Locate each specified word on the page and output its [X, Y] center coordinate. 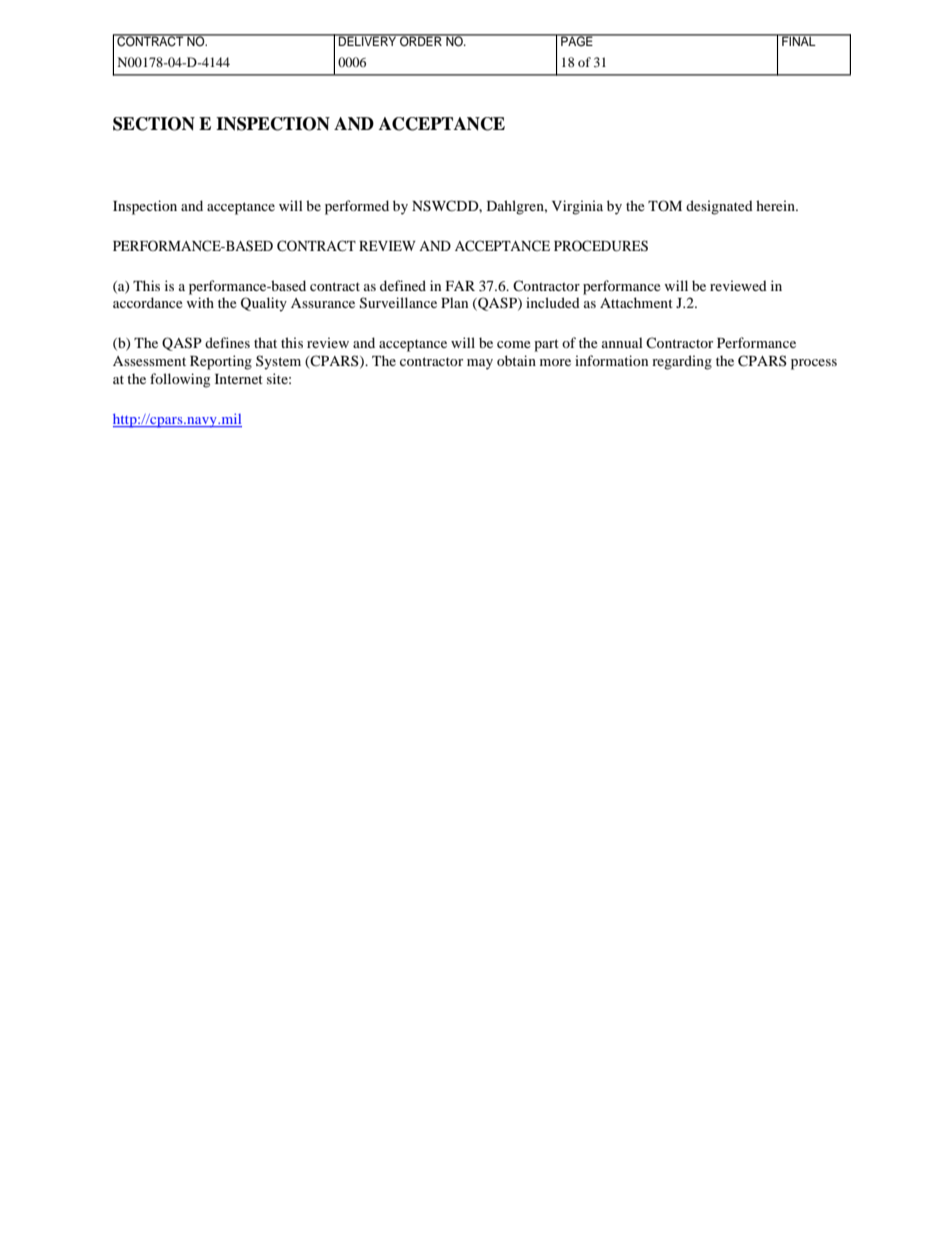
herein [776, 205]
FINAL [799, 40]
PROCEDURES [601, 246]
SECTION [154, 124]
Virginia [577, 207]
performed [357, 207]
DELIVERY [368, 40]
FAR [460, 286]
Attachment [636, 302]
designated [719, 207]
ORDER [421, 40]
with [200, 302]
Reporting [221, 362]
